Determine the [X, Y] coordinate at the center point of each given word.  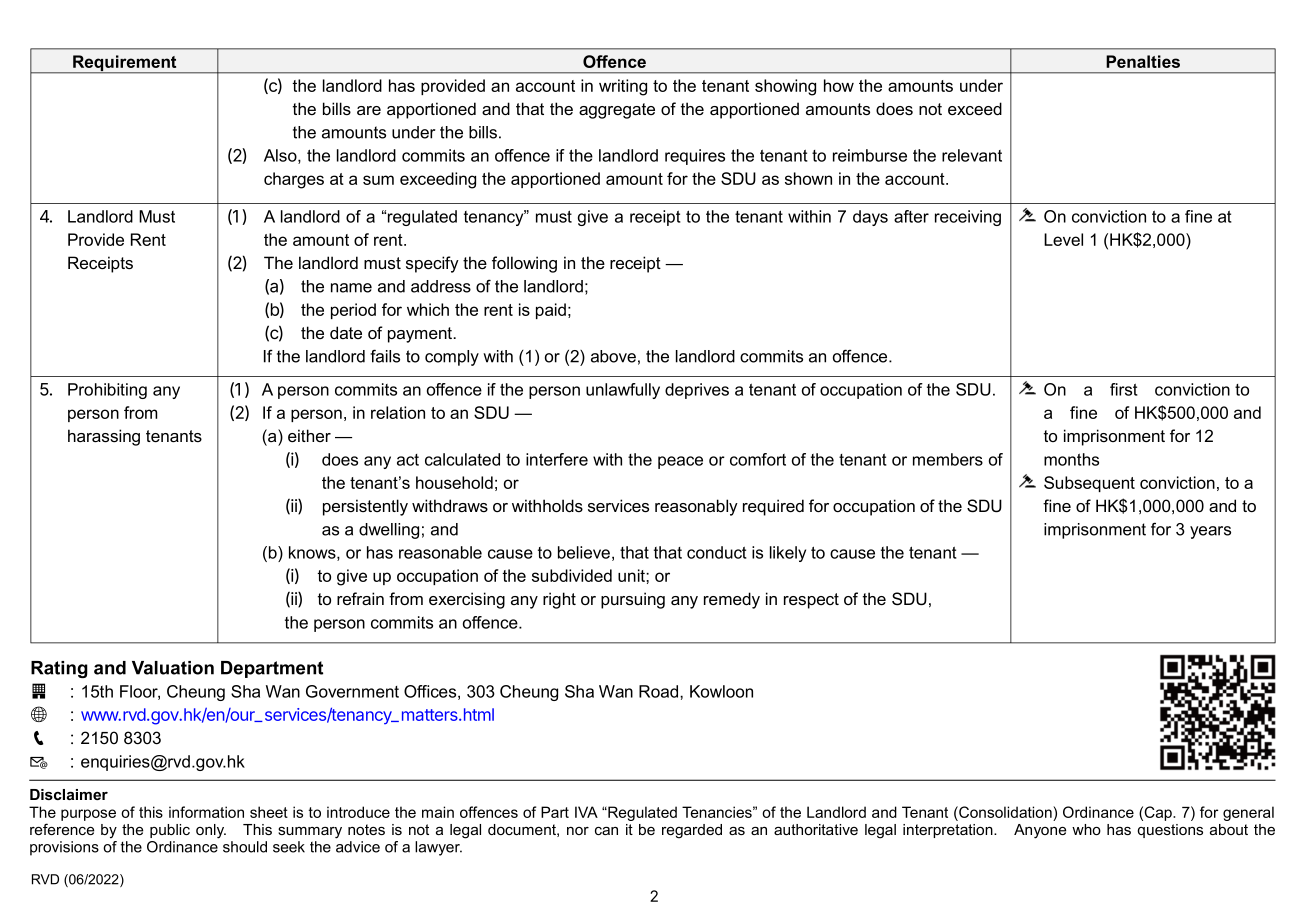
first [1124, 389]
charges [294, 180]
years [1210, 532]
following [524, 264]
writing [623, 87]
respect [811, 601]
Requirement [125, 64]
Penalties [1143, 61]
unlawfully [623, 391]
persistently [365, 507]
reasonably [696, 507]
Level [1063, 239]
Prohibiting [107, 391]
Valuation [173, 668]
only [211, 831]
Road [660, 691]
